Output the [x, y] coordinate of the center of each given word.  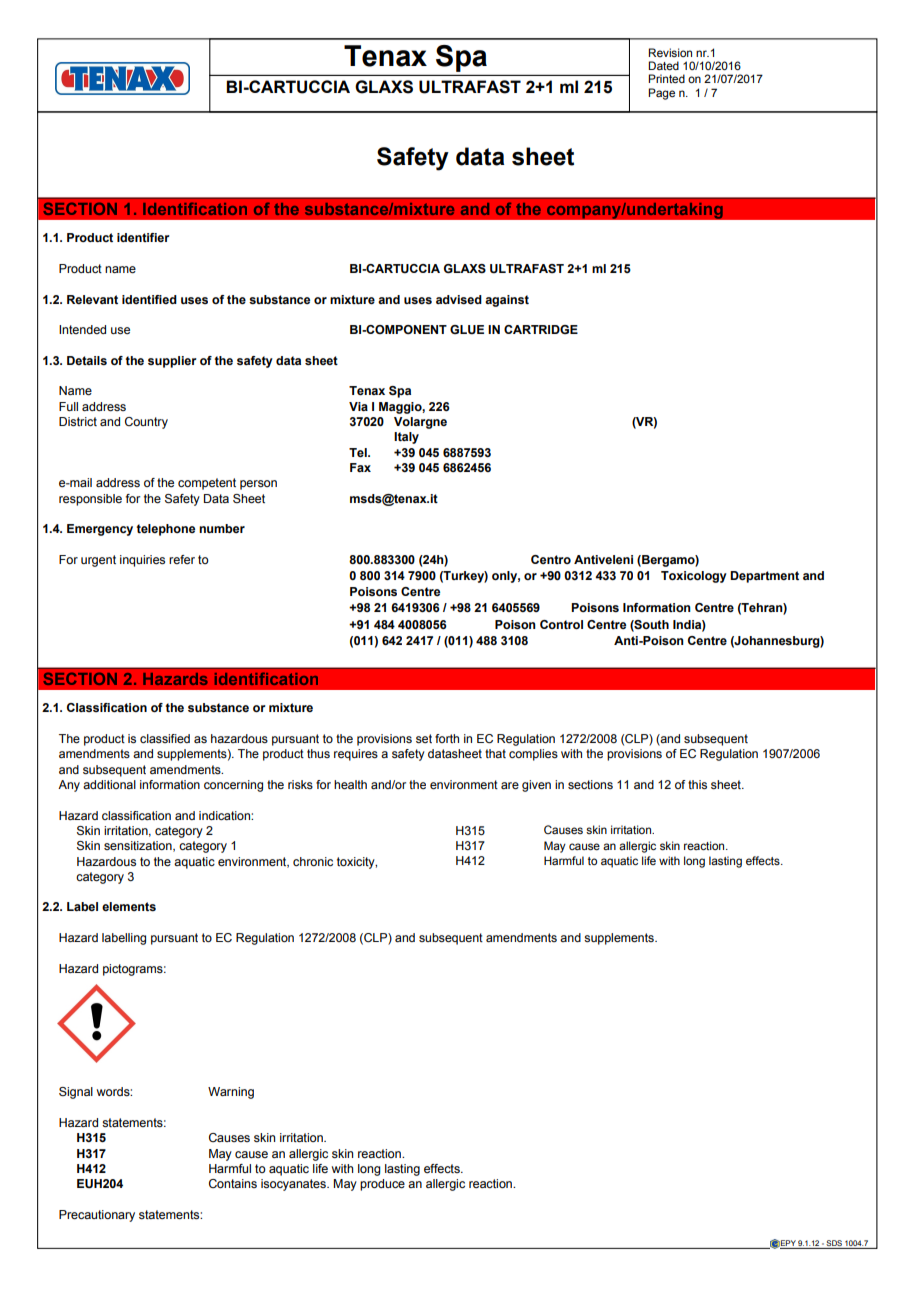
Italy [406, 438]
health [350, 784]
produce [382, 1185]
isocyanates [294, 1185]
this [697, 784]
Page [661, 94]
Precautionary [97, 1216]
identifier [143, 237]
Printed [666, 78]
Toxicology [694, 577]
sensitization [139, 846]
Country [146, 423]
